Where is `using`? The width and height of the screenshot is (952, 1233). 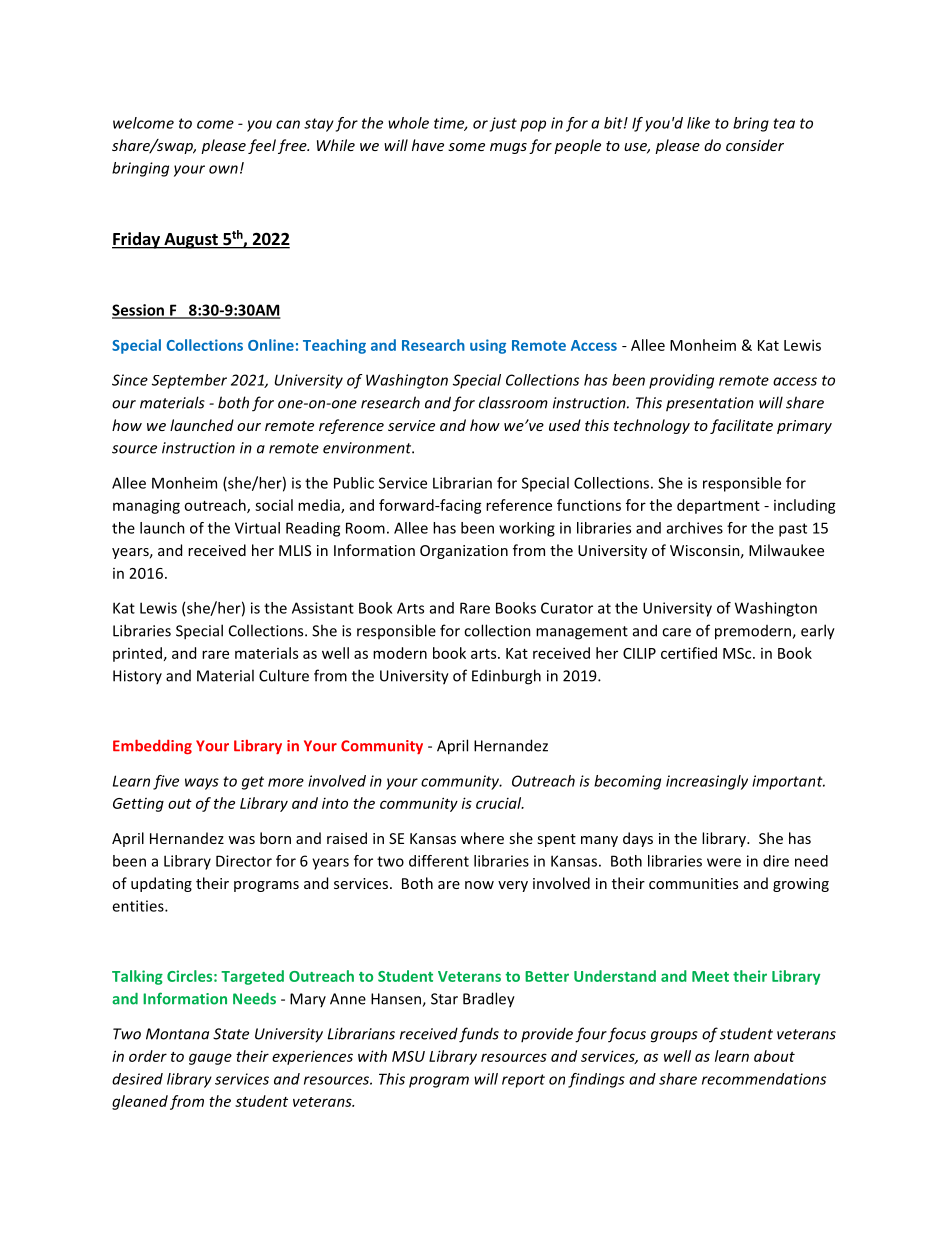 using is located at coordinates (488, 346).
